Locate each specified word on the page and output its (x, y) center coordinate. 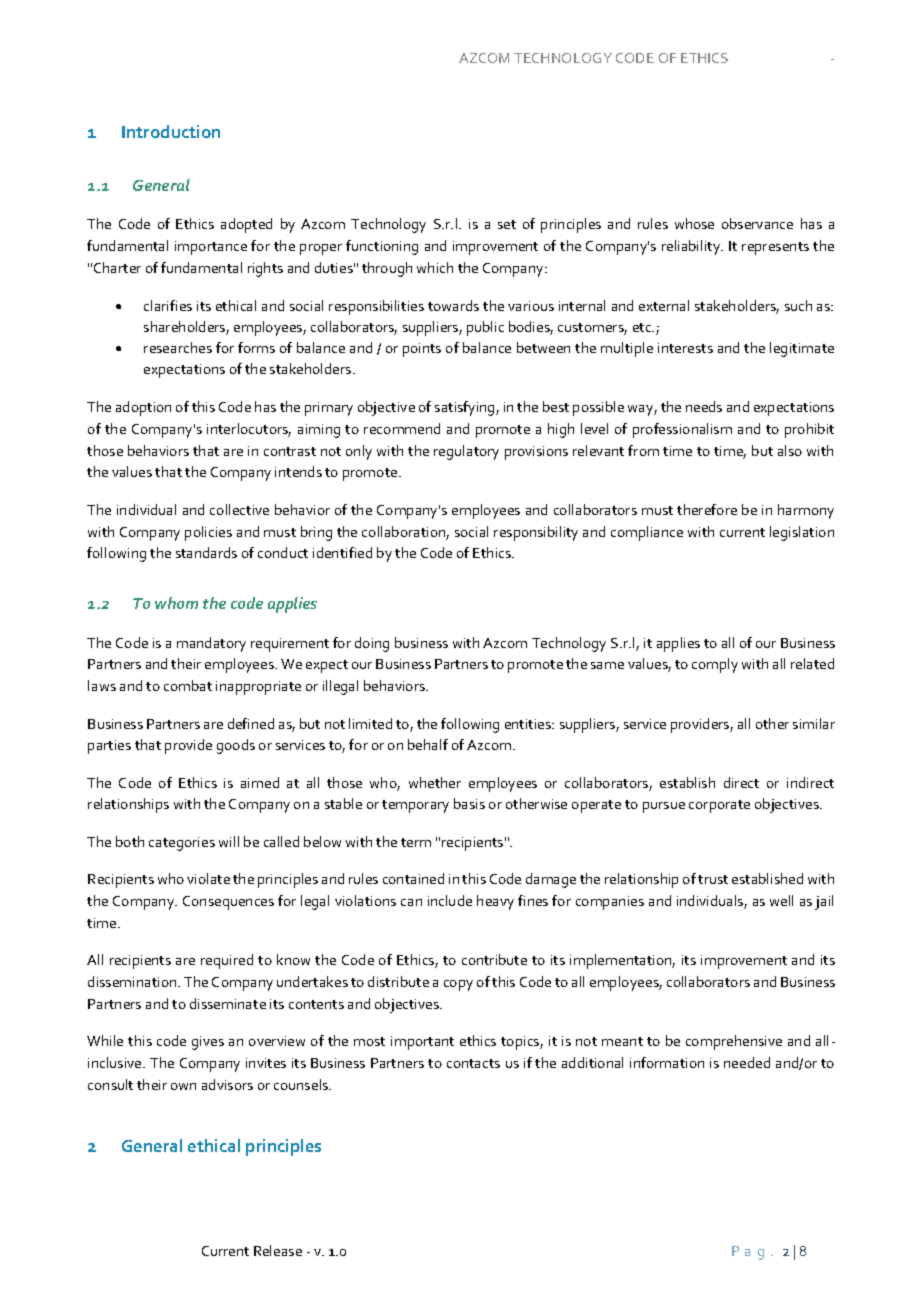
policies (208, 533)
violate (208, 878)
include (450, 900)
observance (757, 223)
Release (278, 1250)
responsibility (536, 533)
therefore (707, 509)
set (507, 224)
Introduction (171, 131)
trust (713, 879)
